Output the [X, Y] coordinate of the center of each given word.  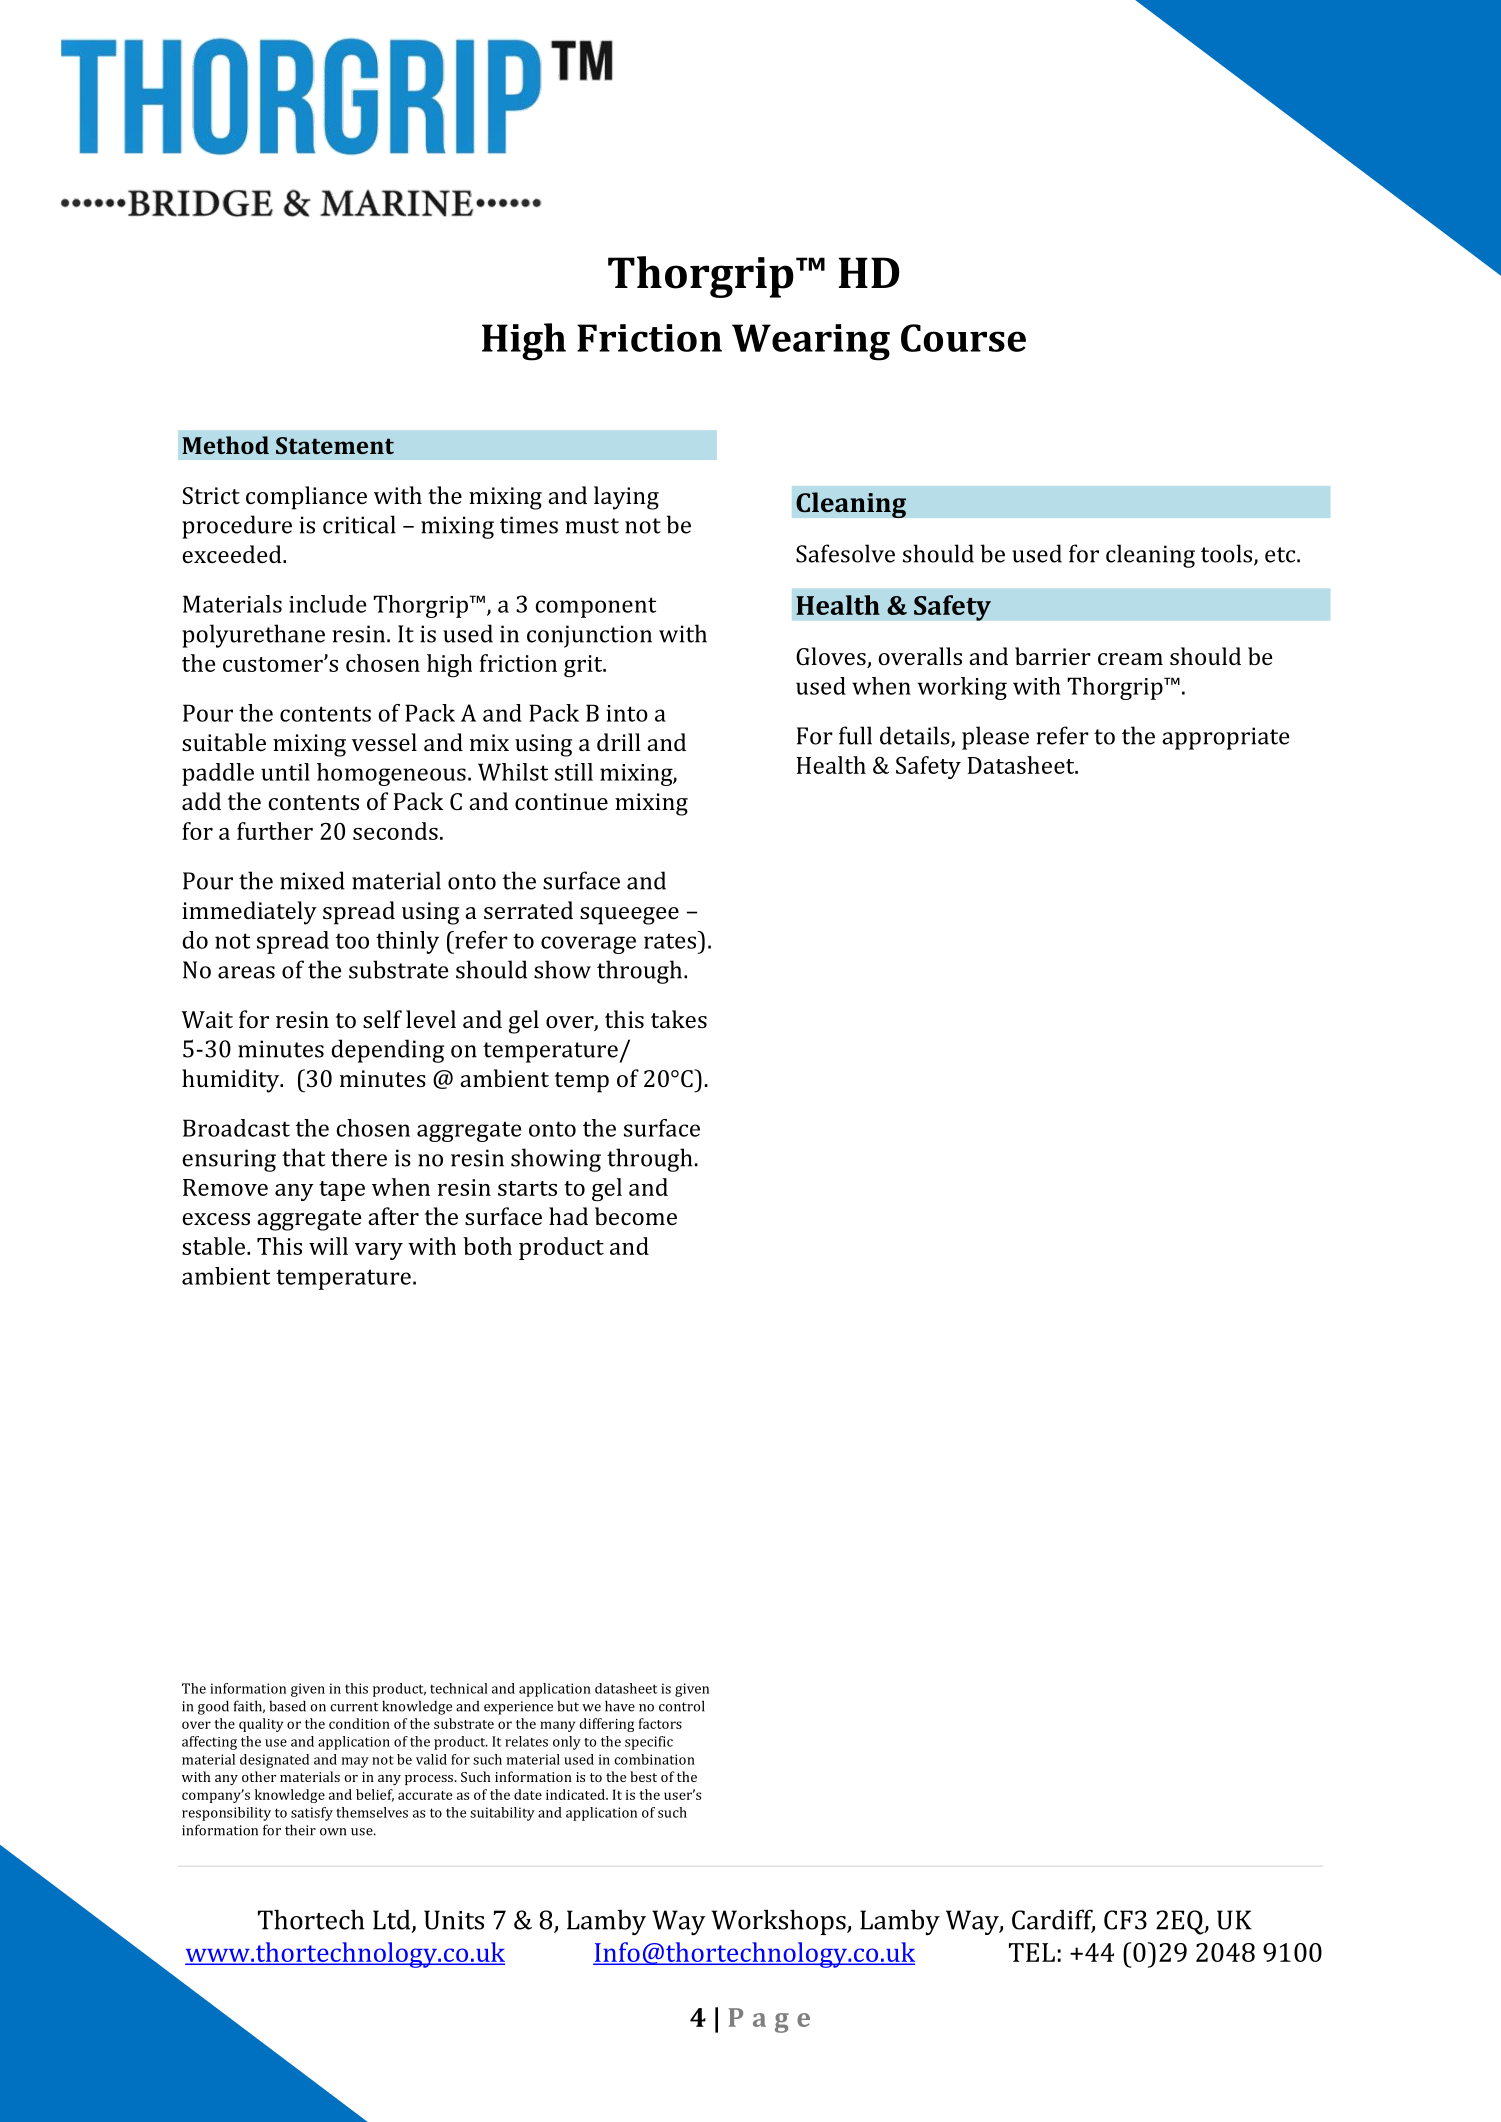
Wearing [811, 342]
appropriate [1225, 738]
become [636, 1216]
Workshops [779, 1922]
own [333, 1832]
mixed [312, 880]
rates [671, 940]
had [568, 1216]
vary [379, 1251]
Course [963, 338]
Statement [335, 445]
